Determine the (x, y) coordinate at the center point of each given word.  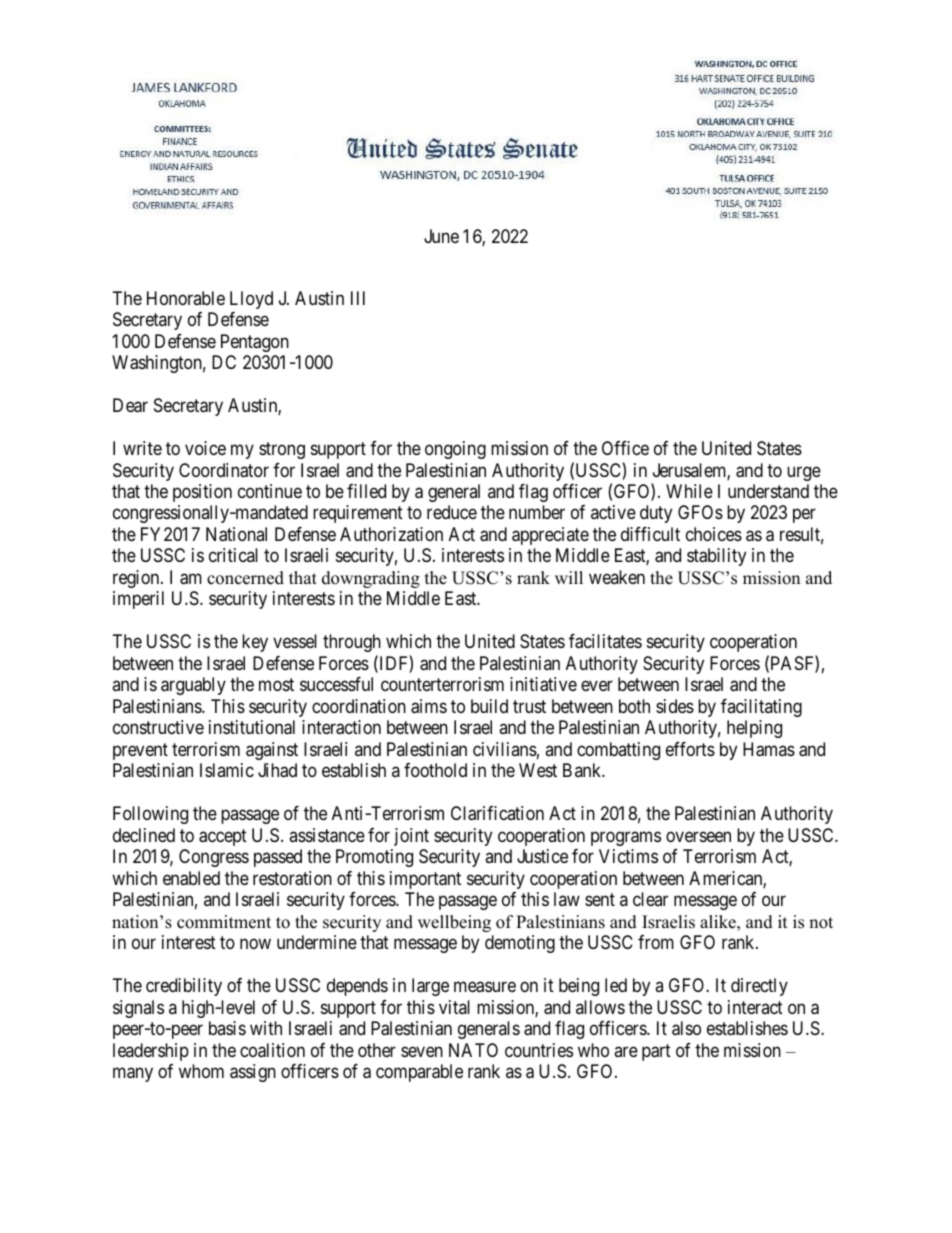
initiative (543, 684)
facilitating (761, 708)
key (255, 643)
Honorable (186, 298)
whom (201, 1071)
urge (804, 473)
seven (422, 1051)
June (441, 236)
